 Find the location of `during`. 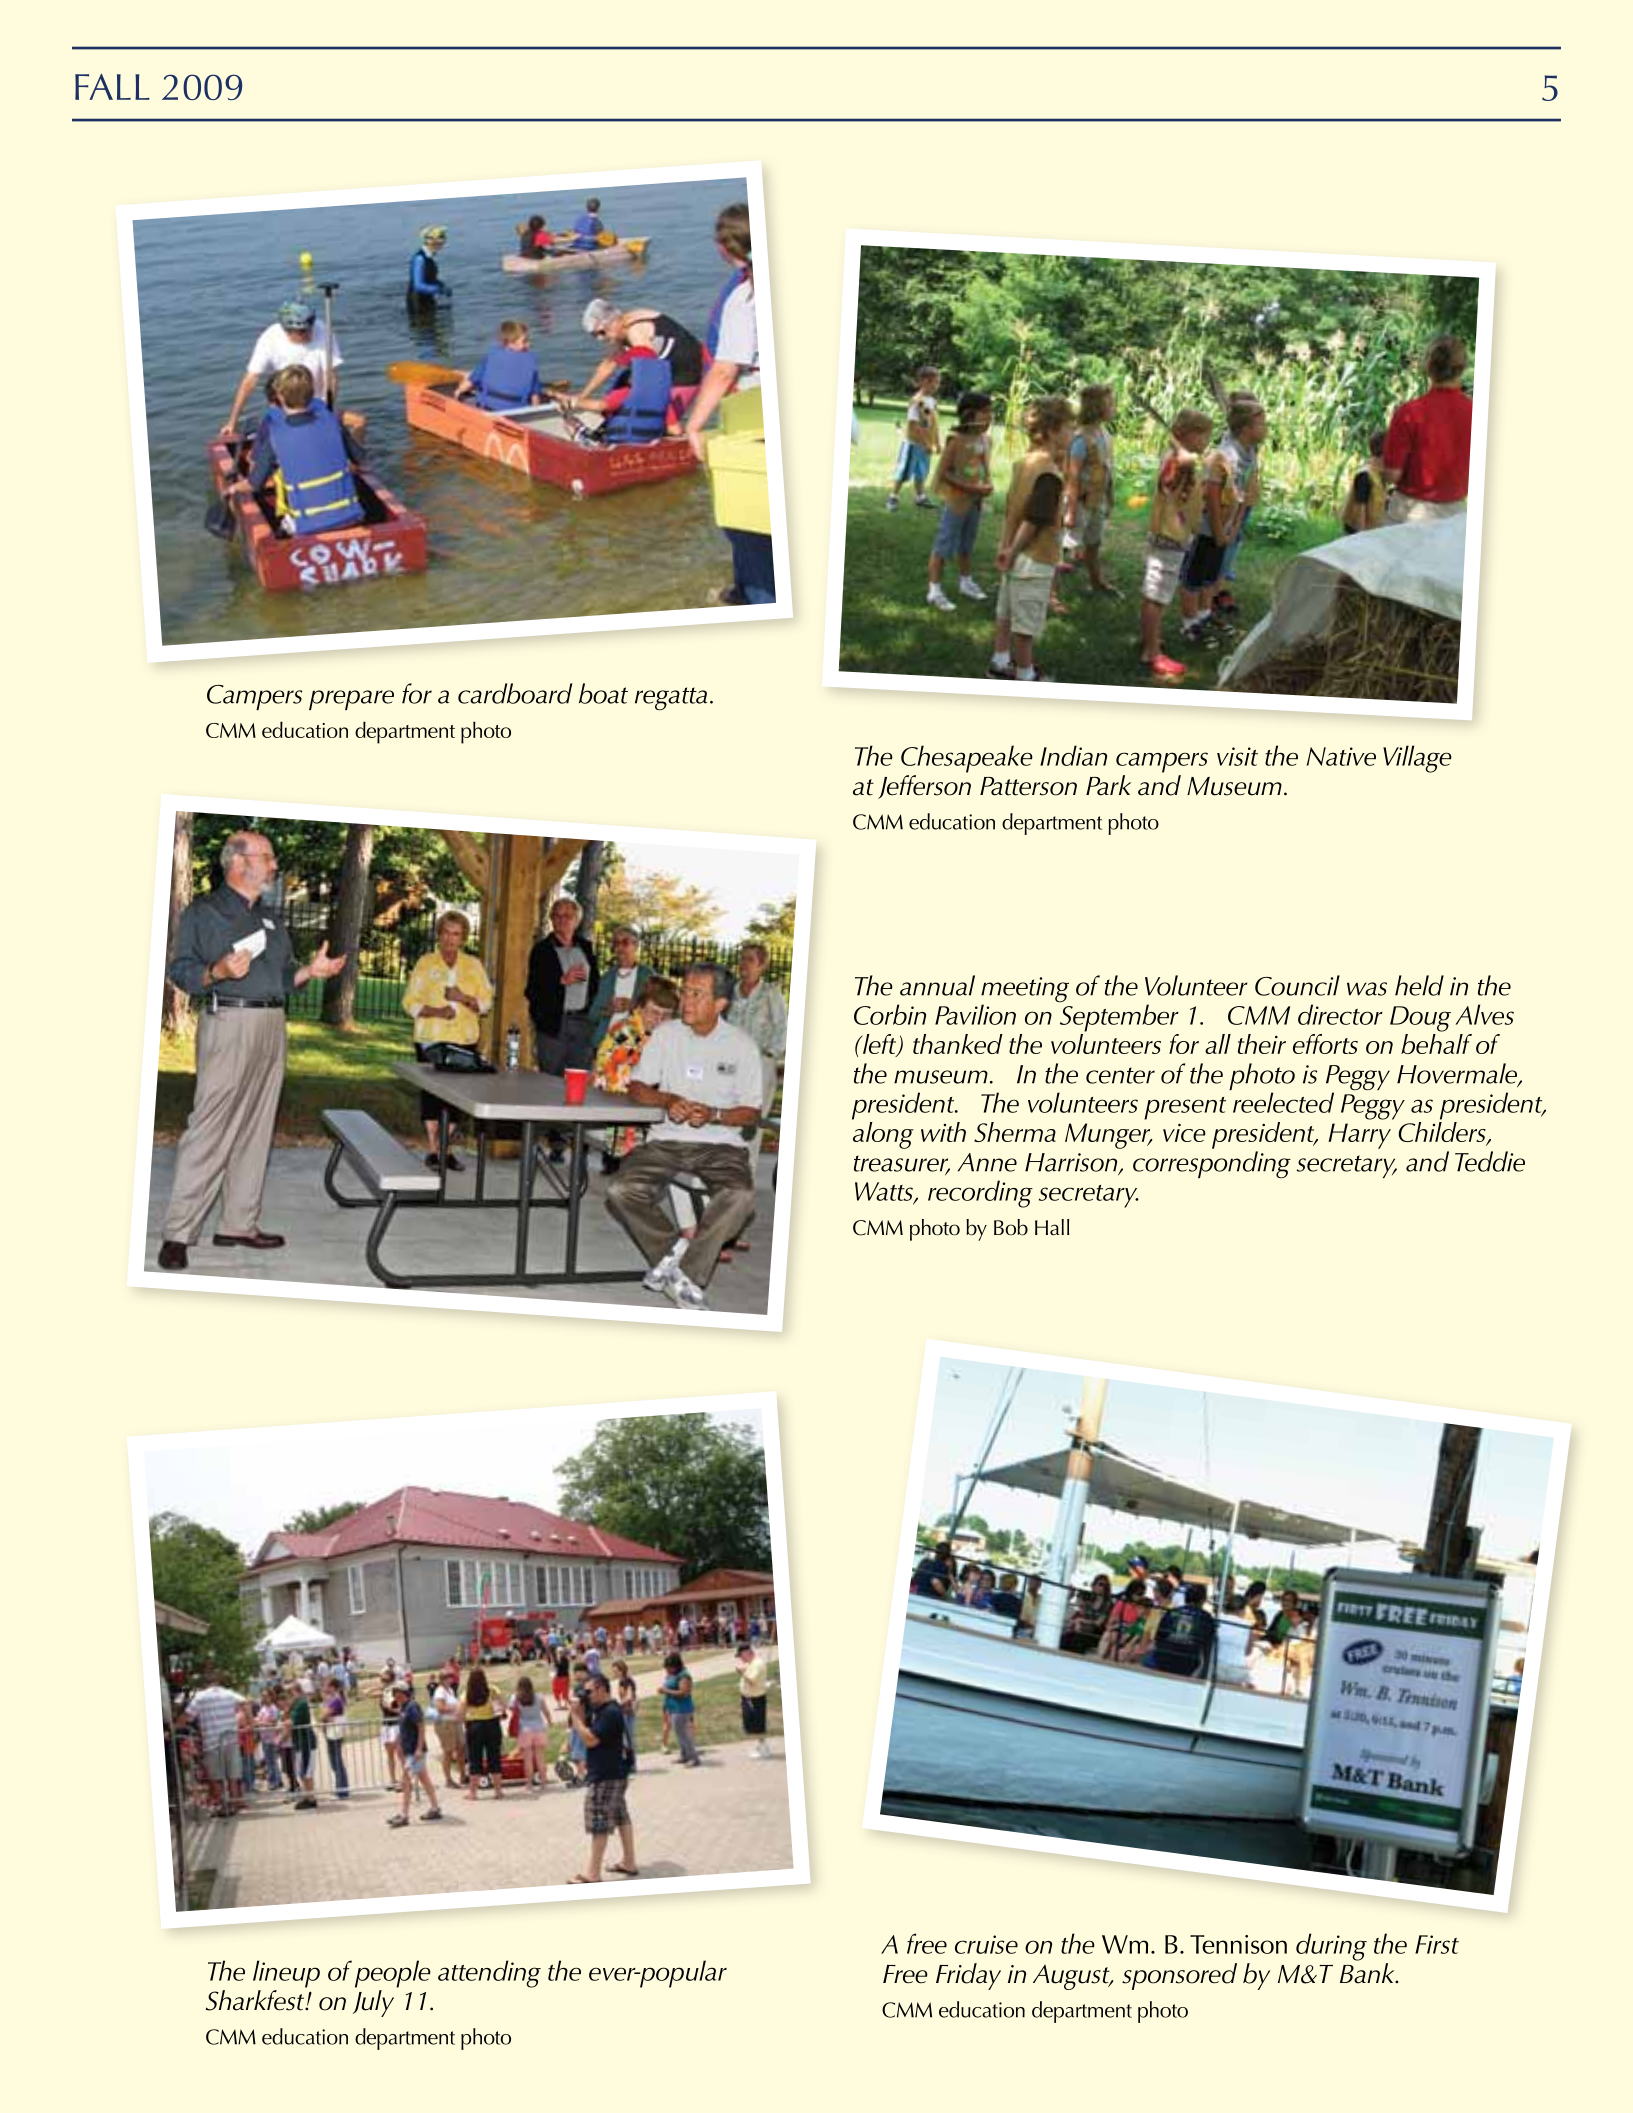

during is located at coordinates (1331, 1947).
